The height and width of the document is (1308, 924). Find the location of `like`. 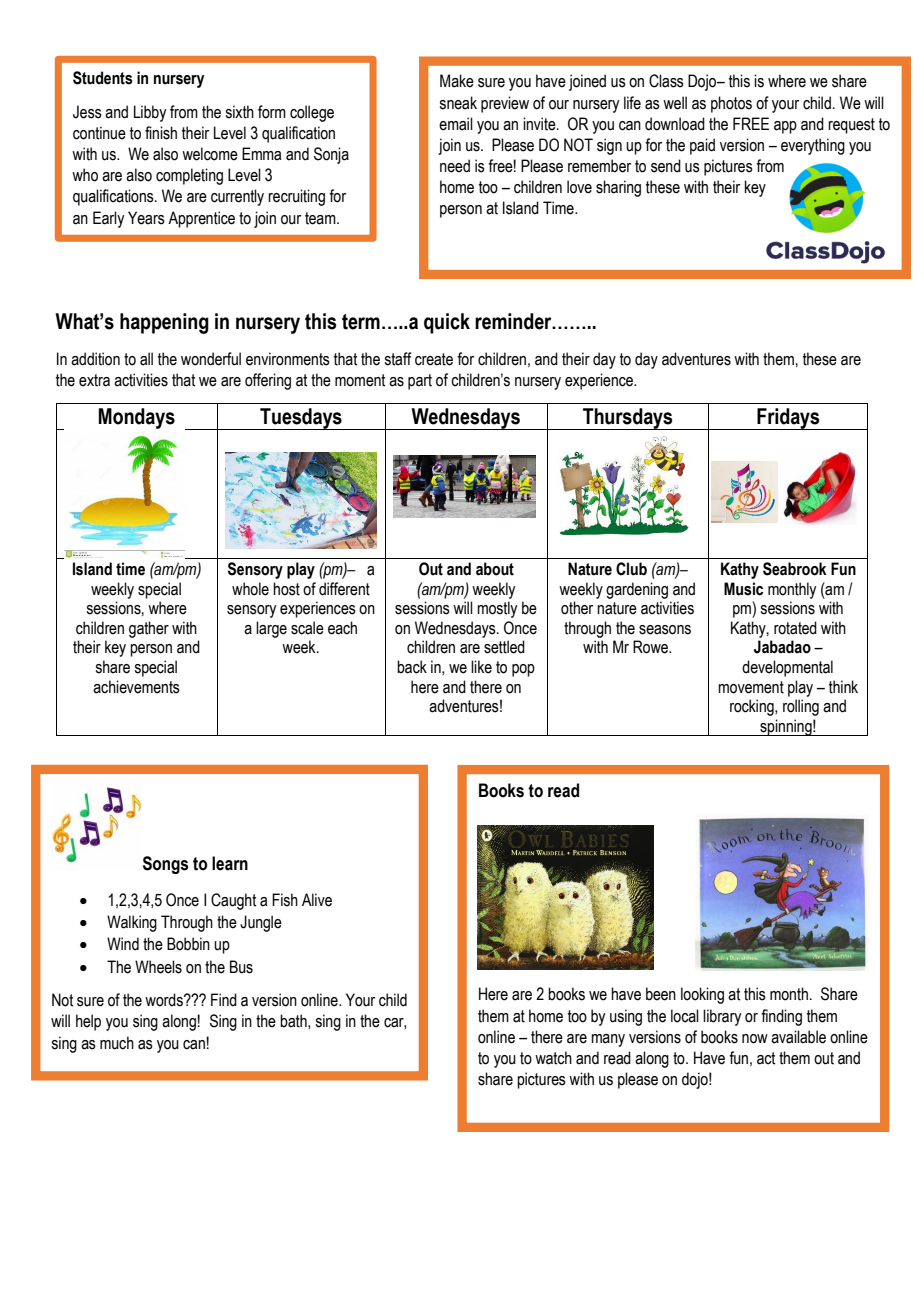

like is located at coordinates (481, 667).
